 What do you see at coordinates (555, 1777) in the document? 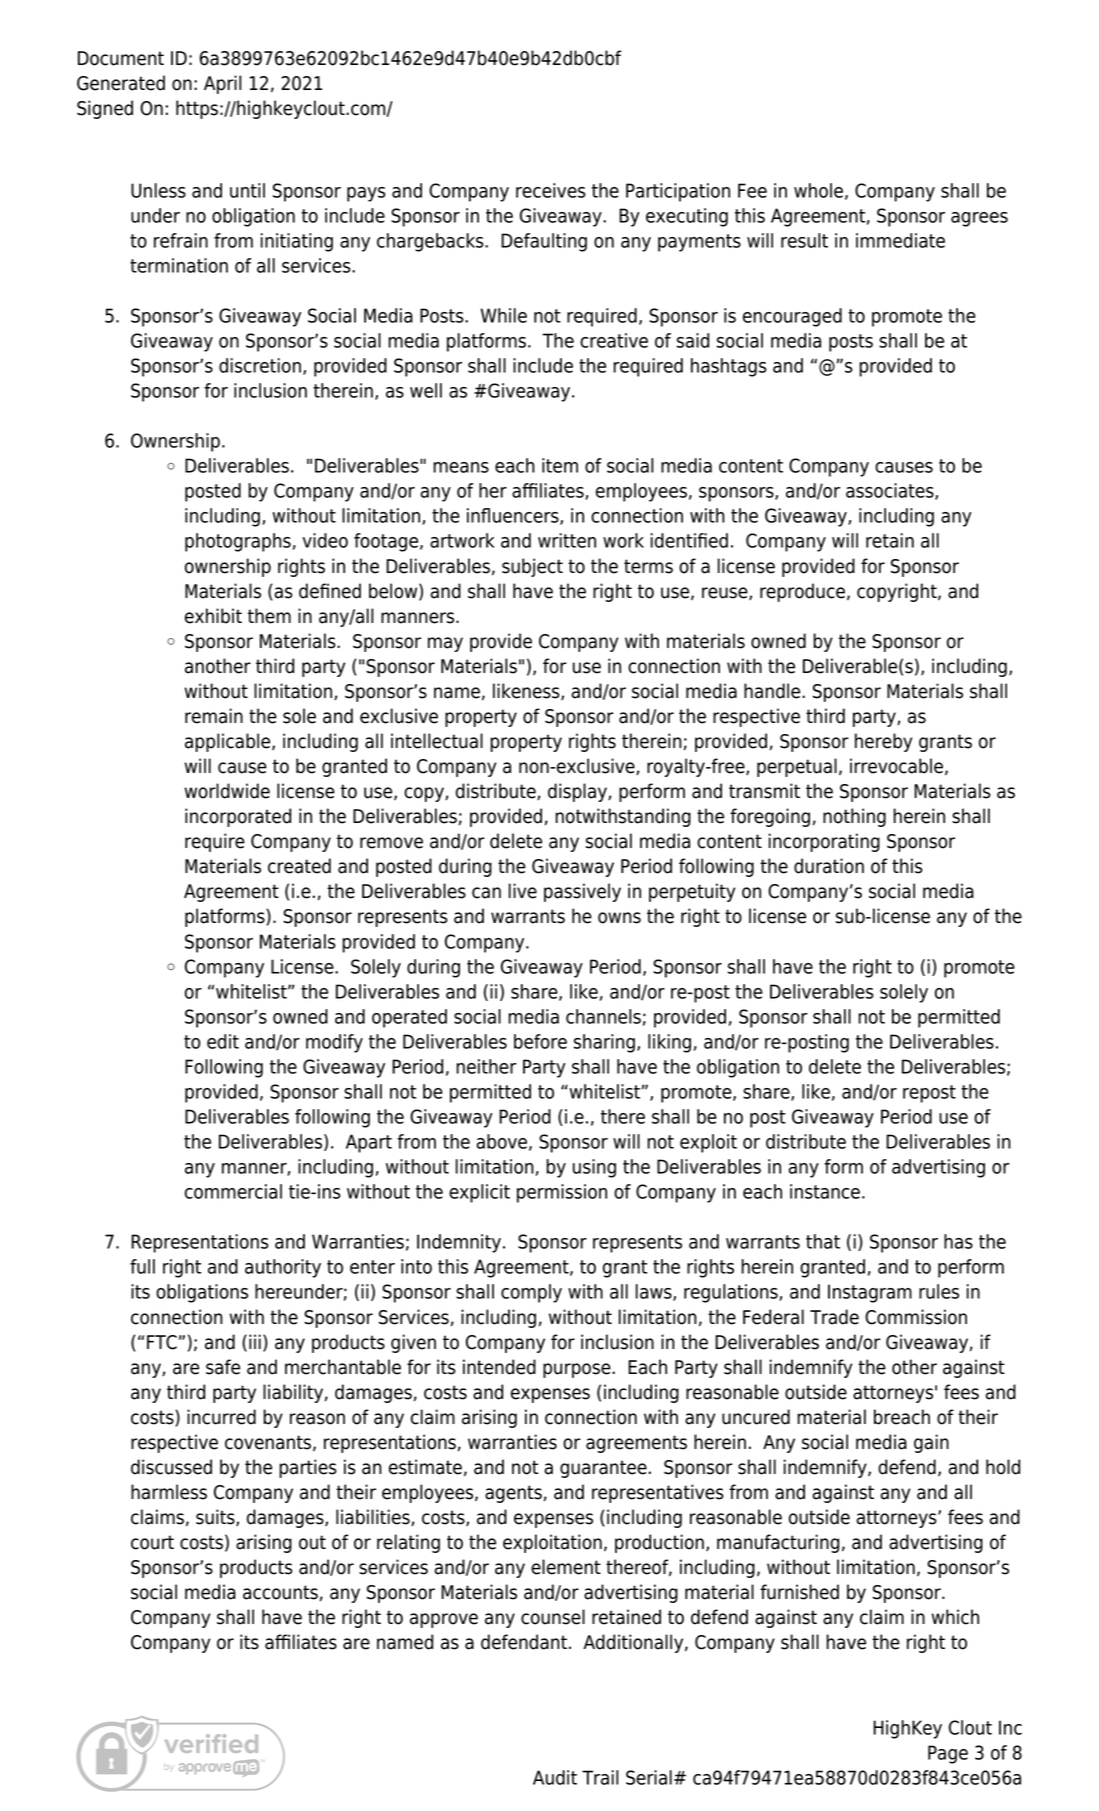
I see `Audit` at bounding box center [555, 1777].
